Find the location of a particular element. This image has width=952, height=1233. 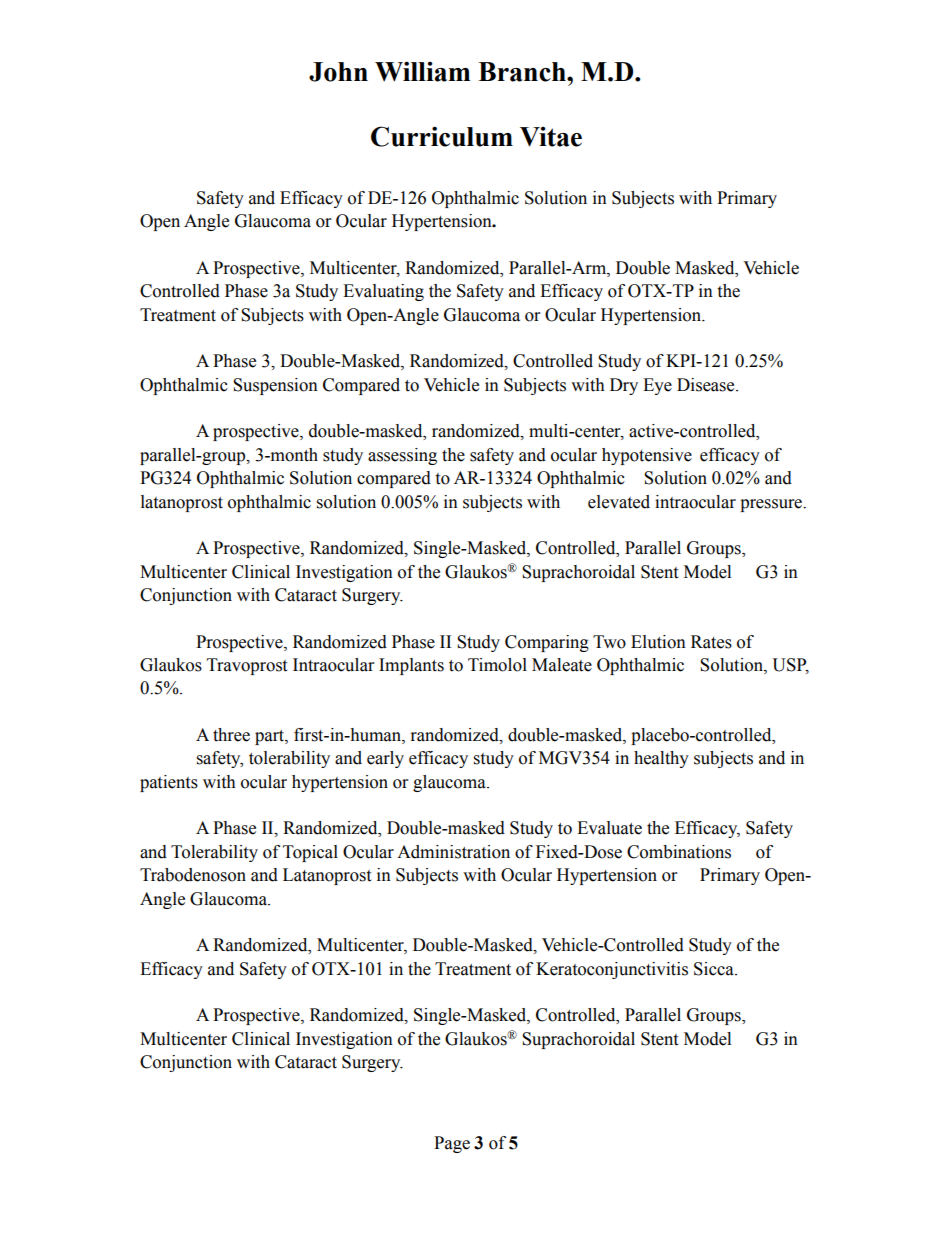

Keratoconjunctivitis is located at coordinates (612, 970).
